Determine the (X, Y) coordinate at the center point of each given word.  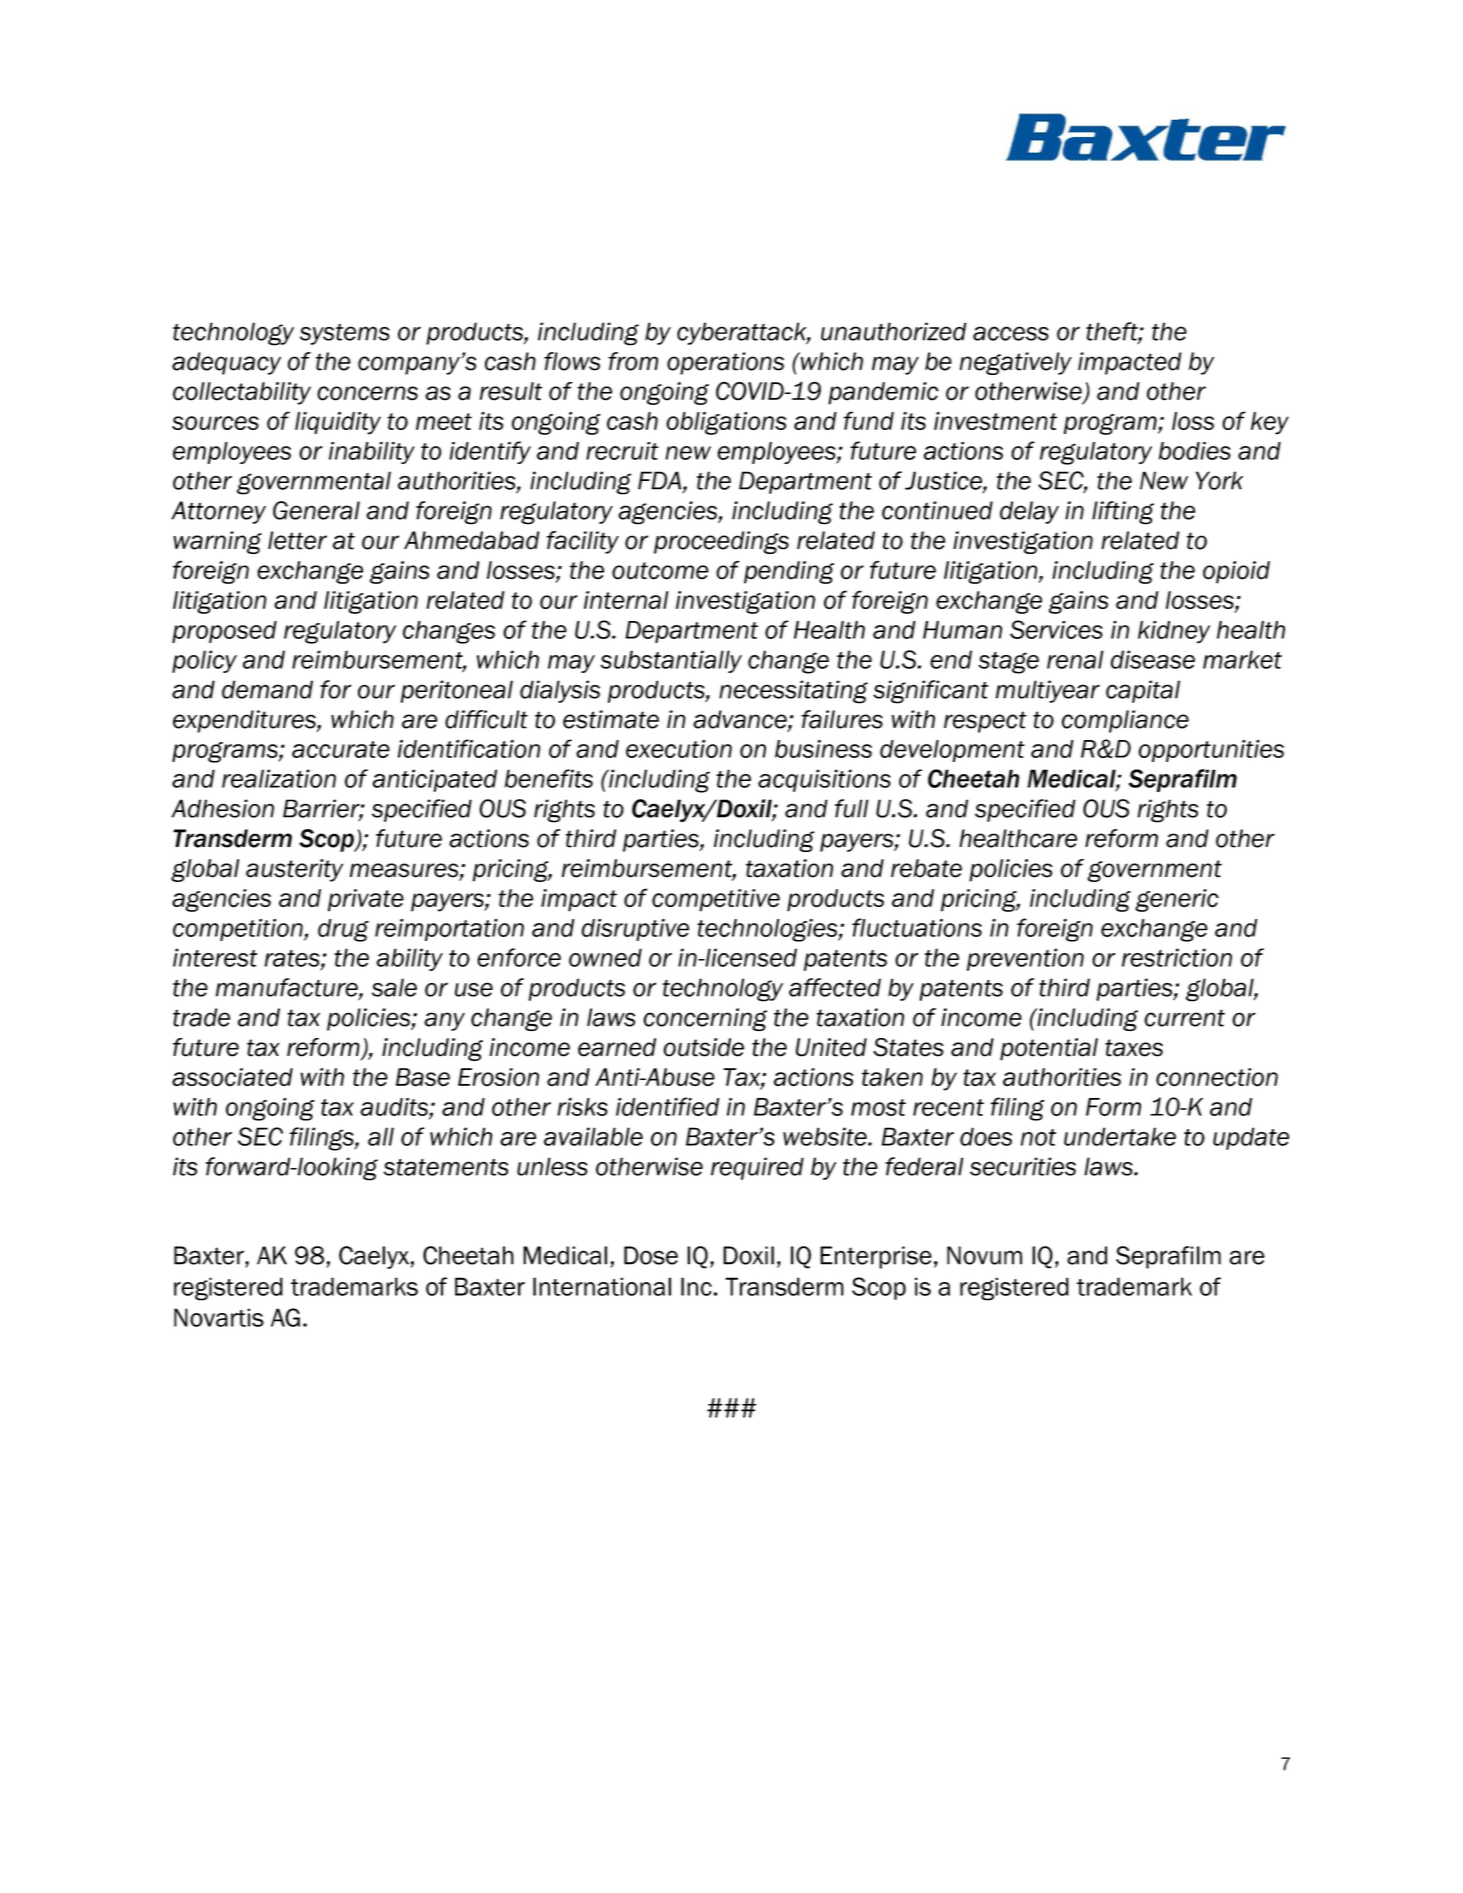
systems (345, 334)
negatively (1016, 363)
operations (725, 363)
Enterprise (876, 1257)
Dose (651, 1255)
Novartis (219, 1317)
